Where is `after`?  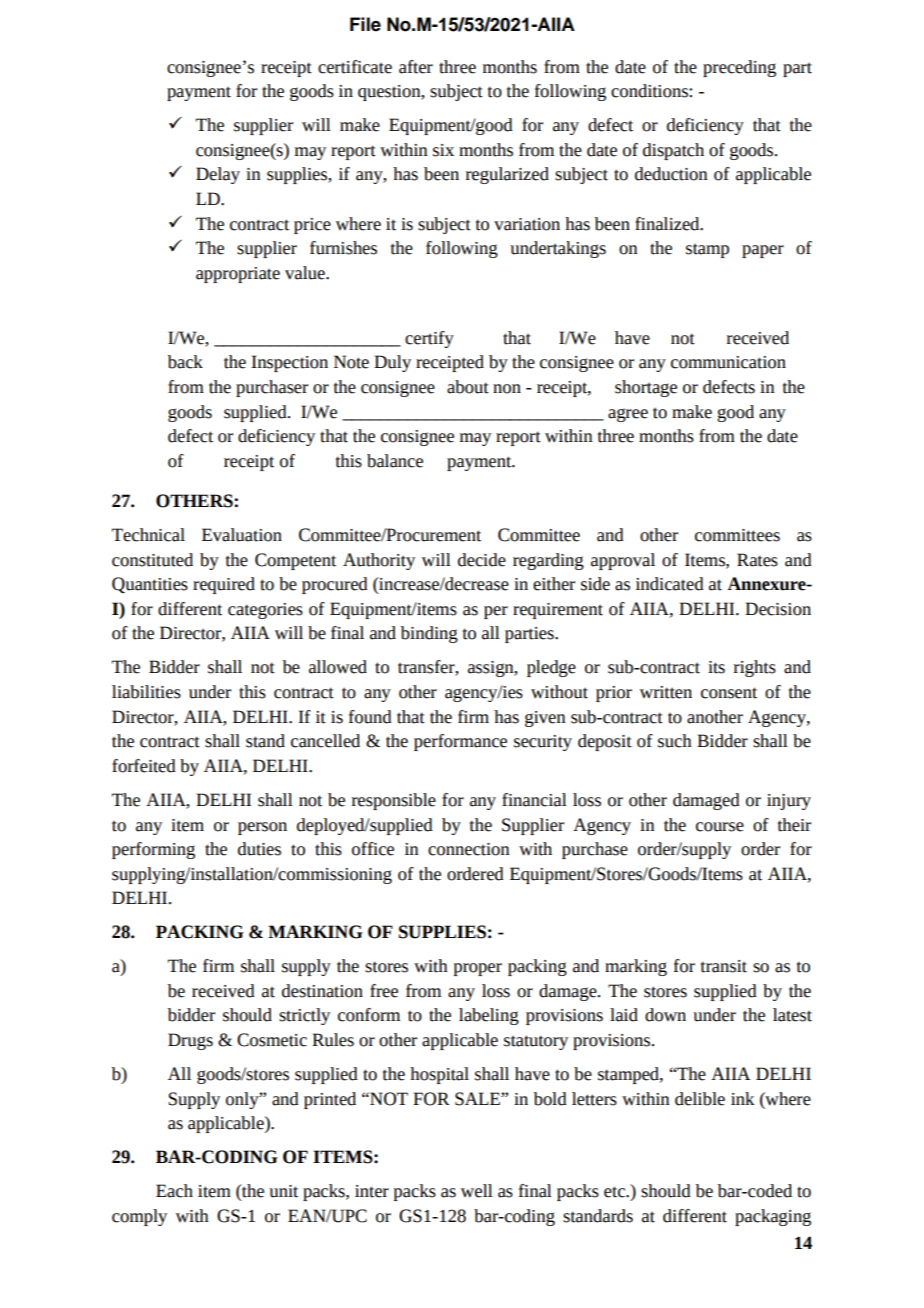
after is located at coordinates (416, 67).
